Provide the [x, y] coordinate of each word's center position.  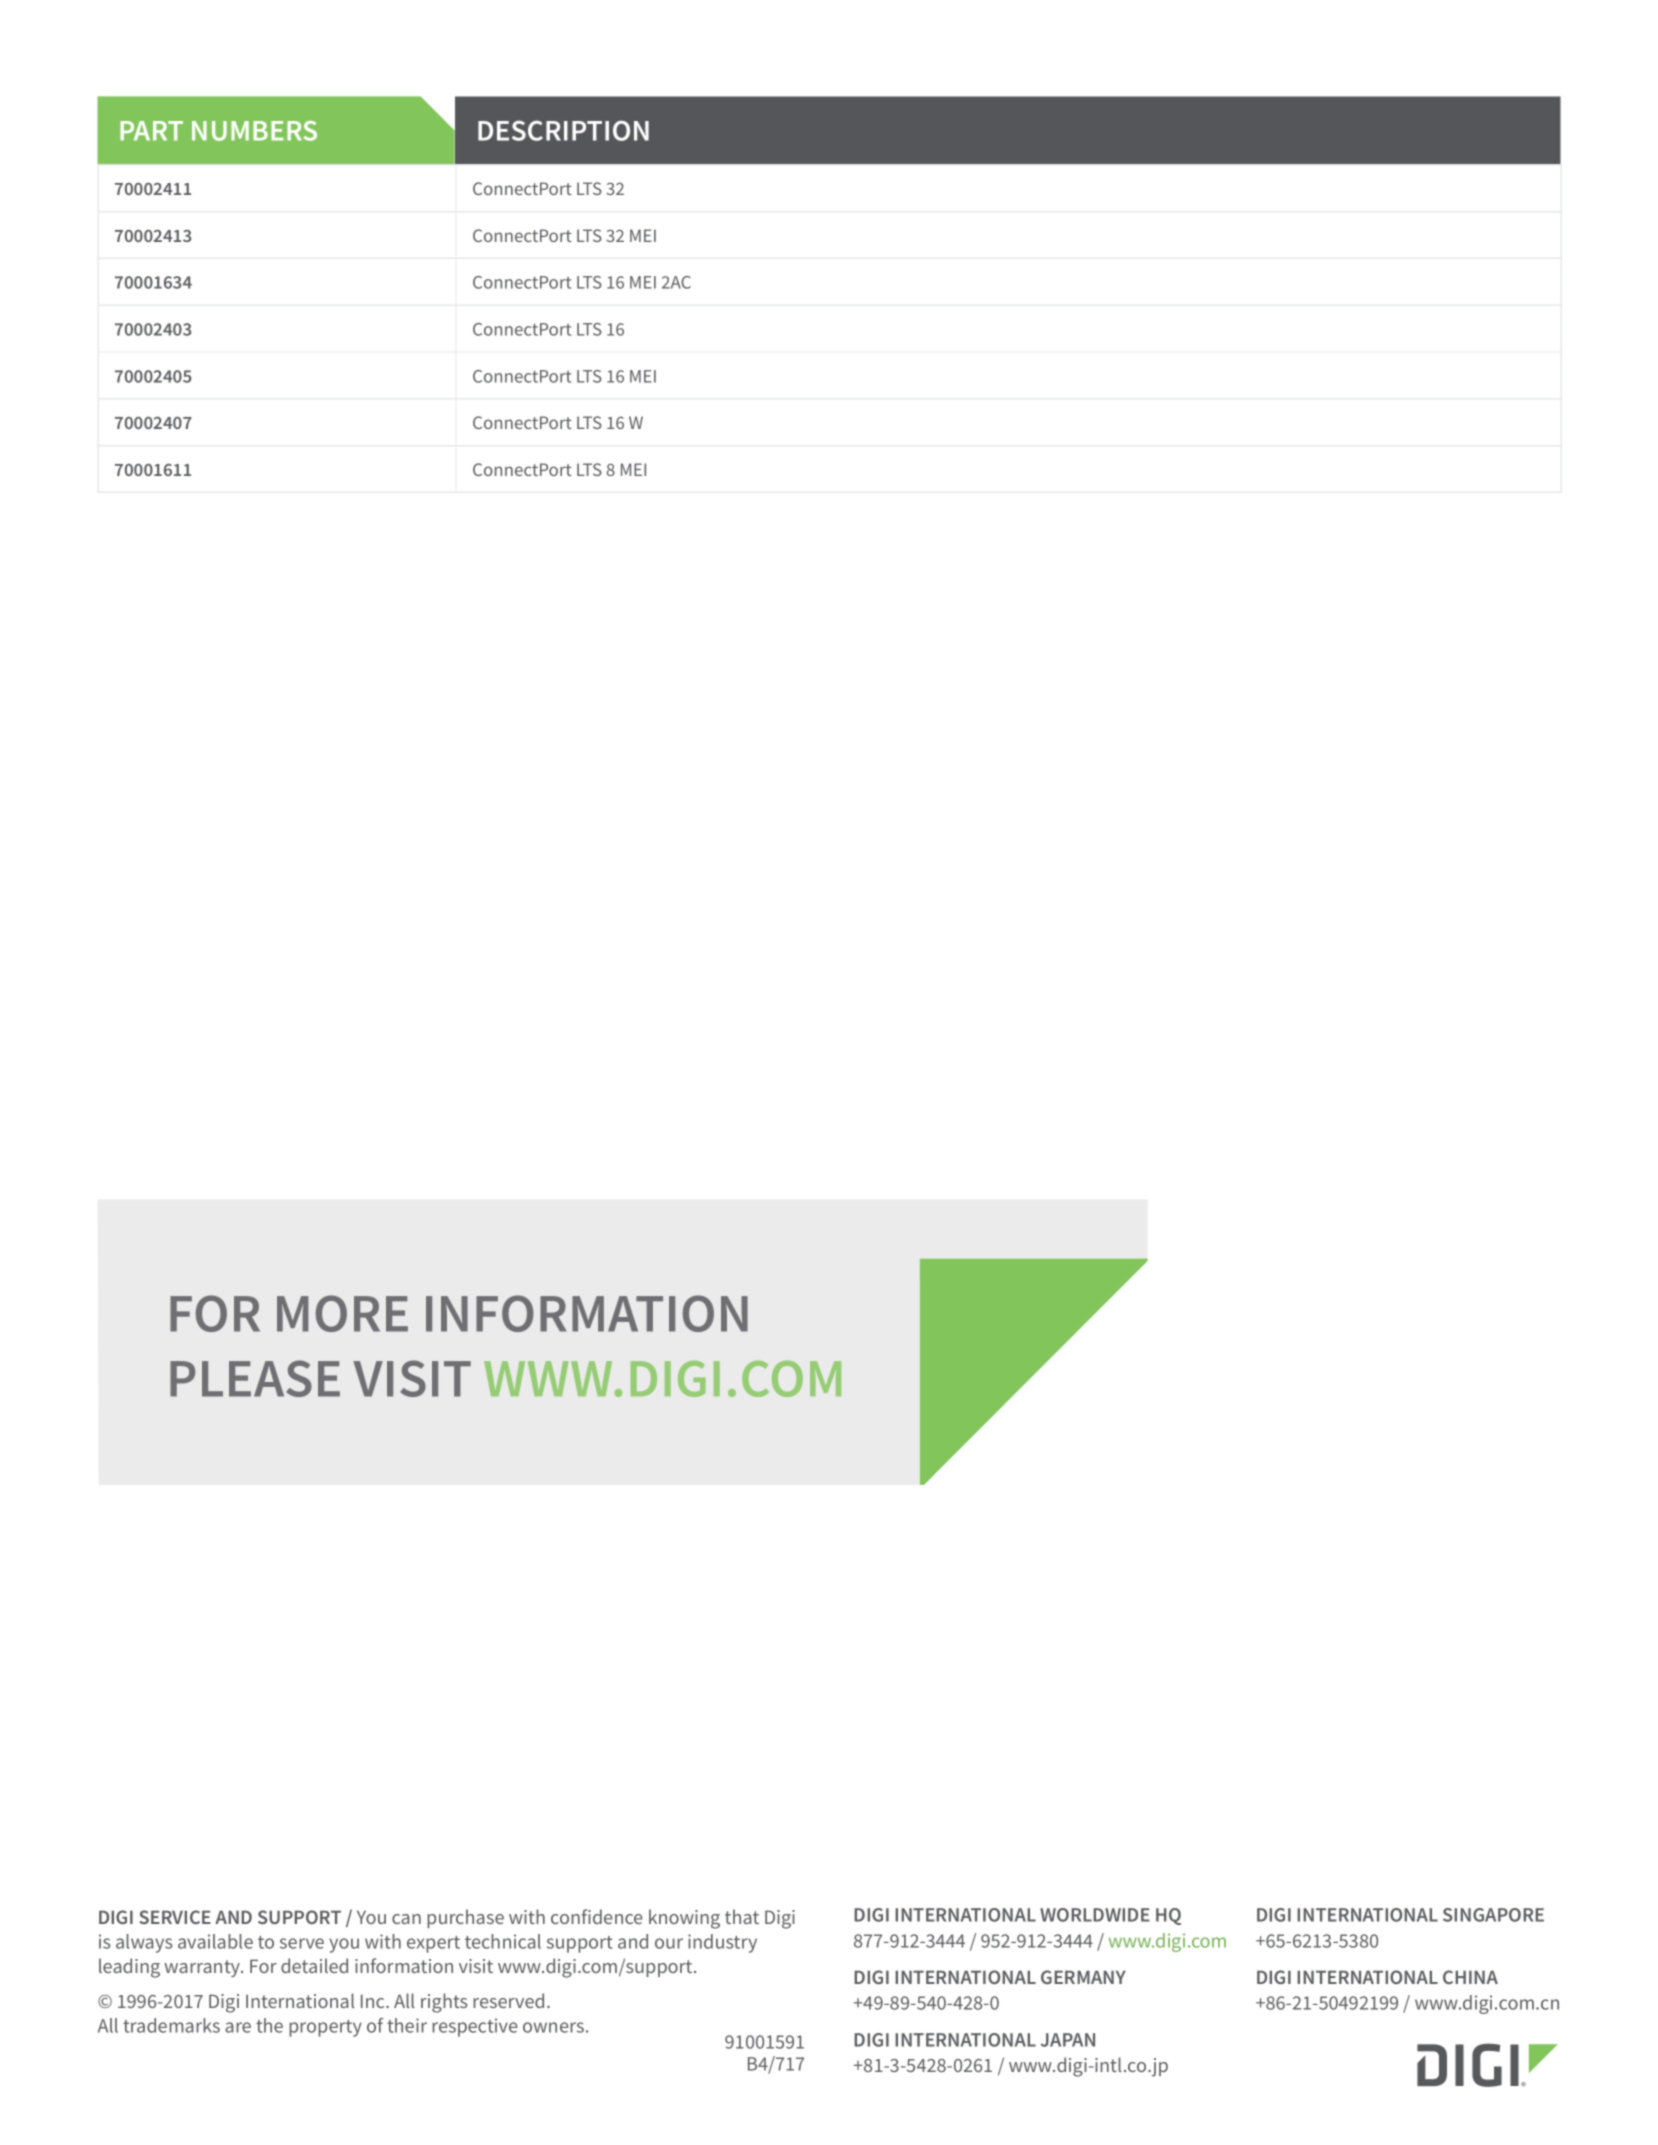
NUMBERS [254, 131]
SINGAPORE [1493, 1915]
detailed [314, 1965]
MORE [342, 1313]
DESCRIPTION [563, 130]
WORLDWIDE [1095, 1915]
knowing [684, 1919]
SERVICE [175, 1917]
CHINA [1470, 1977]
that [742, 1916]
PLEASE [255, 1378]
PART [151, 131]
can [406, 1919]
